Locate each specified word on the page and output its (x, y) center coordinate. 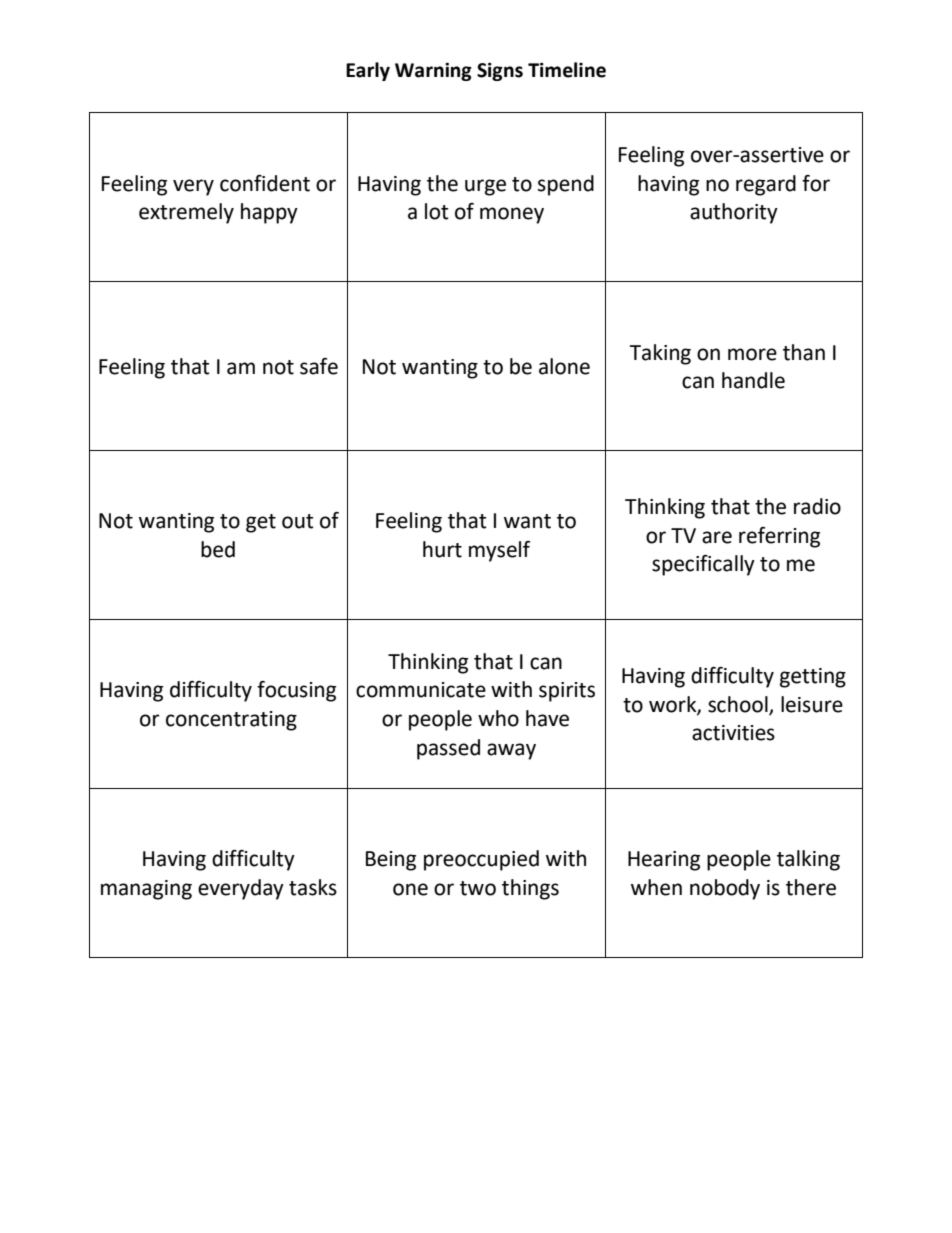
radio (817, 506)
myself (499, 551)
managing (146, 890)
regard (766, 185)
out (298, 521)
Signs (500, 71)
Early (368, 71)
